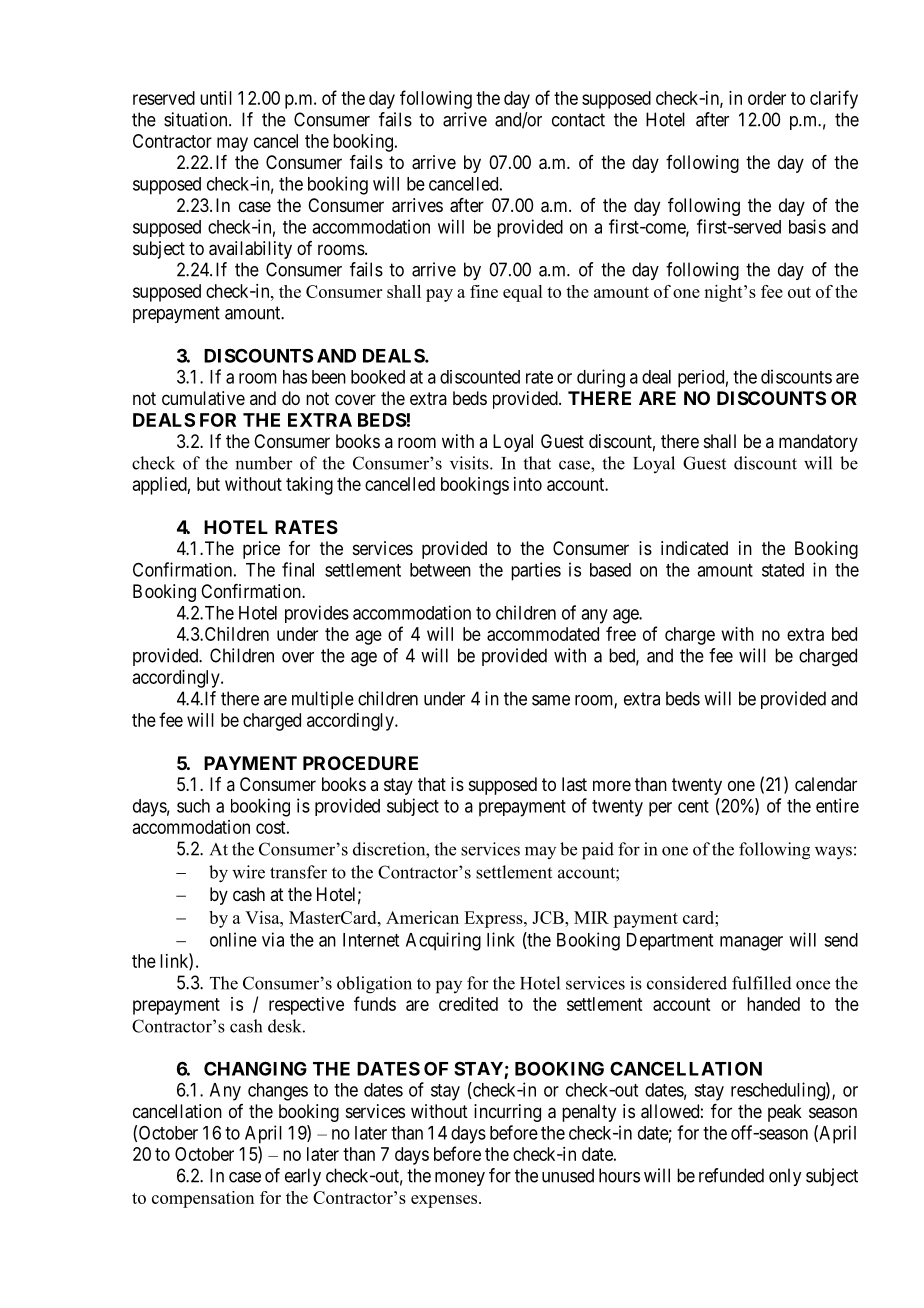 This screenshot has width=924, height=1308. I want to click on cent, so click(693, 806).
